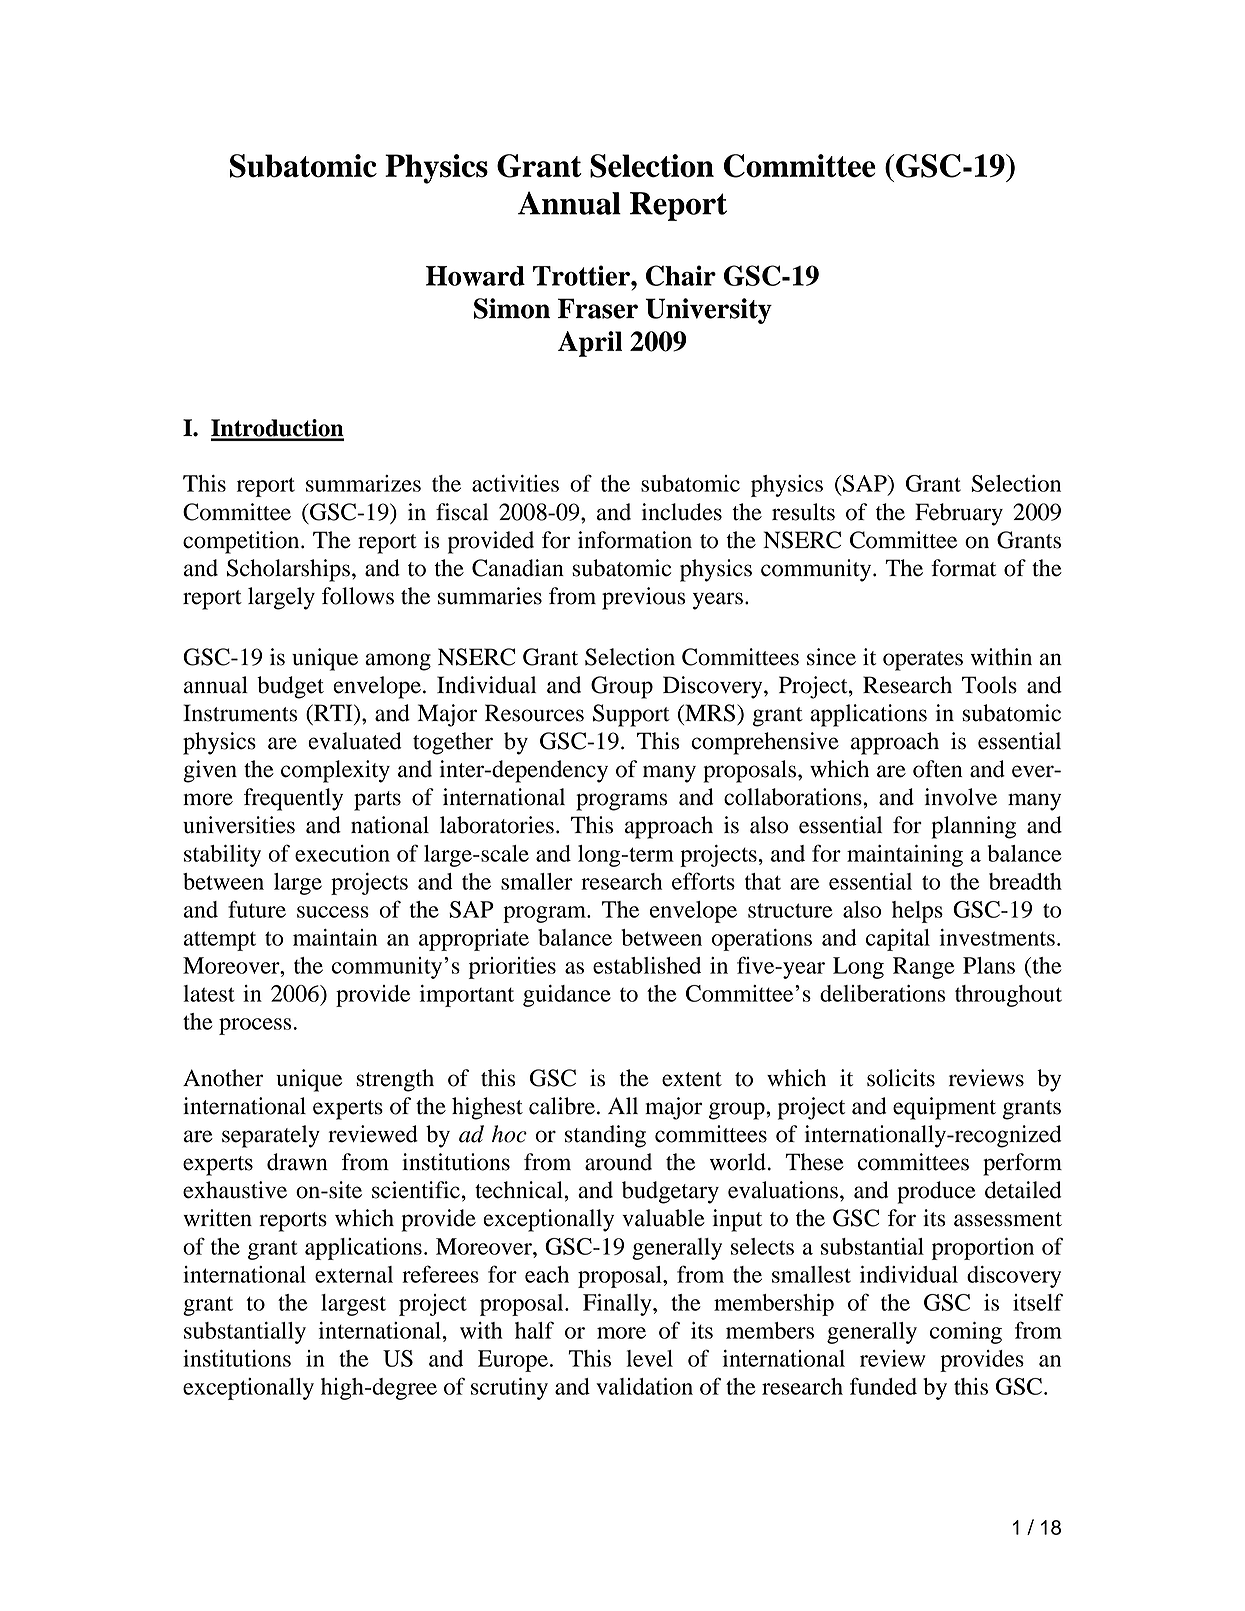  Describe the element at coordinates (288, 570) in the screenshot. I see `Scholarships` at that location.
